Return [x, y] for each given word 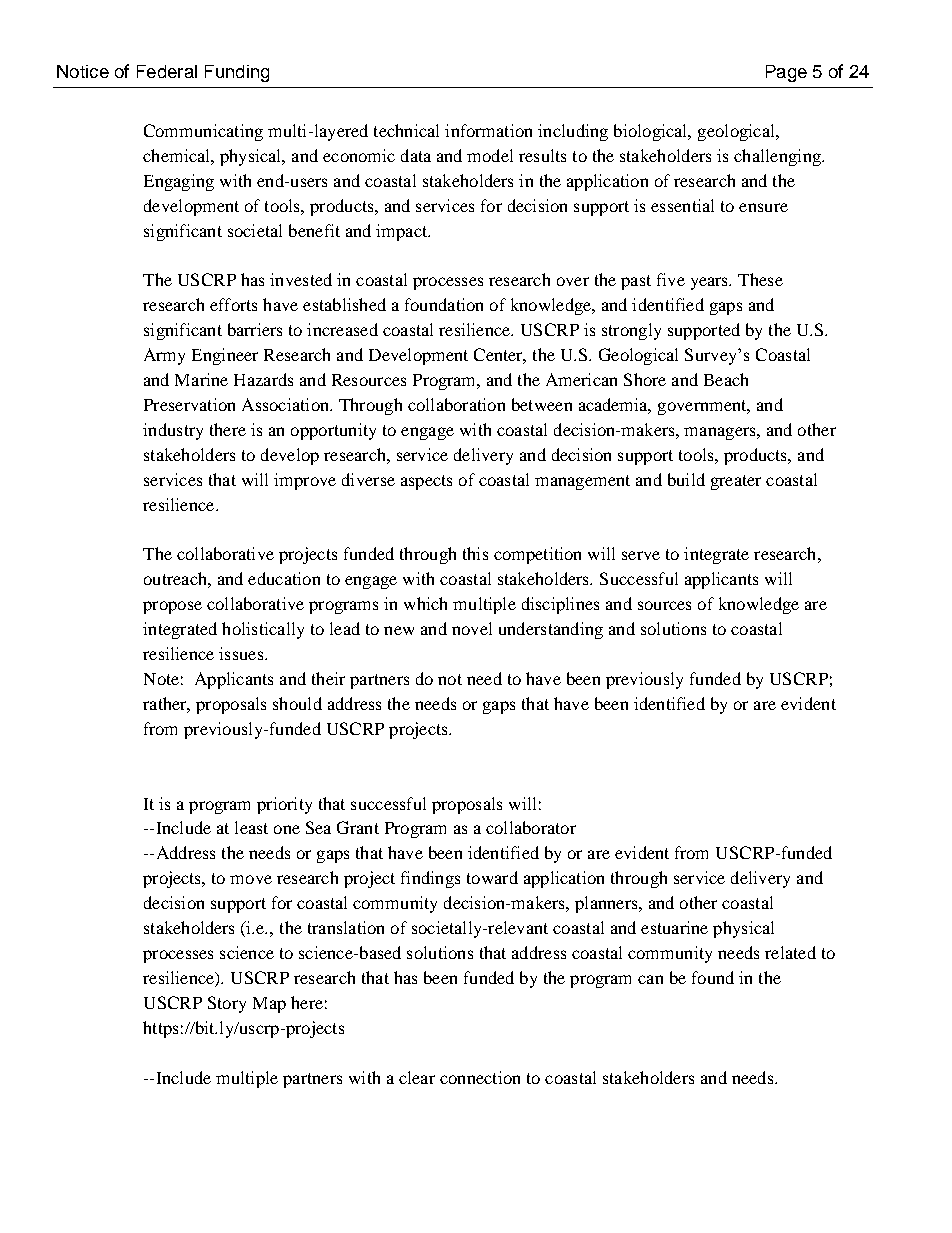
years [711, 283]
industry [173, 431]
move [251, 879]
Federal [167, 71]
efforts [233, 304]
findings [430, 879]
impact [403, 232]
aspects [426, 482]
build [686, 479]
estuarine [674, 927]
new [399, 630]
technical [406, 130]
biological [652, 132]
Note [161, 679]
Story [227, 1004]
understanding [551, 630]
